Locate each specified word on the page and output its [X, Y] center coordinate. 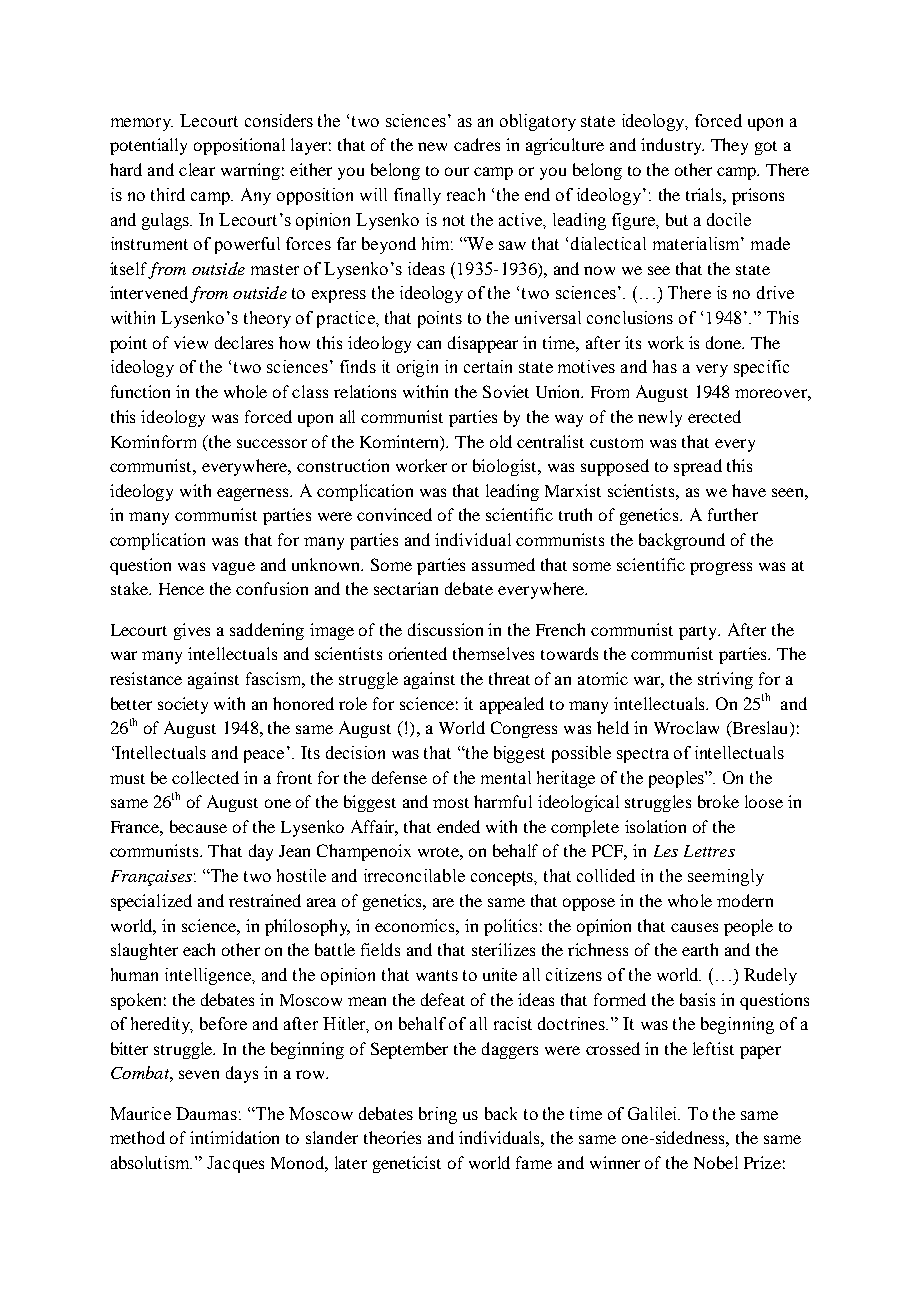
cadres [477, 144]
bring [438, 1115]
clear [197, 169]
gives [192, 631]
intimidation [234, 1137]
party [699, 633]
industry [672, 146]
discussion [445, 629]
